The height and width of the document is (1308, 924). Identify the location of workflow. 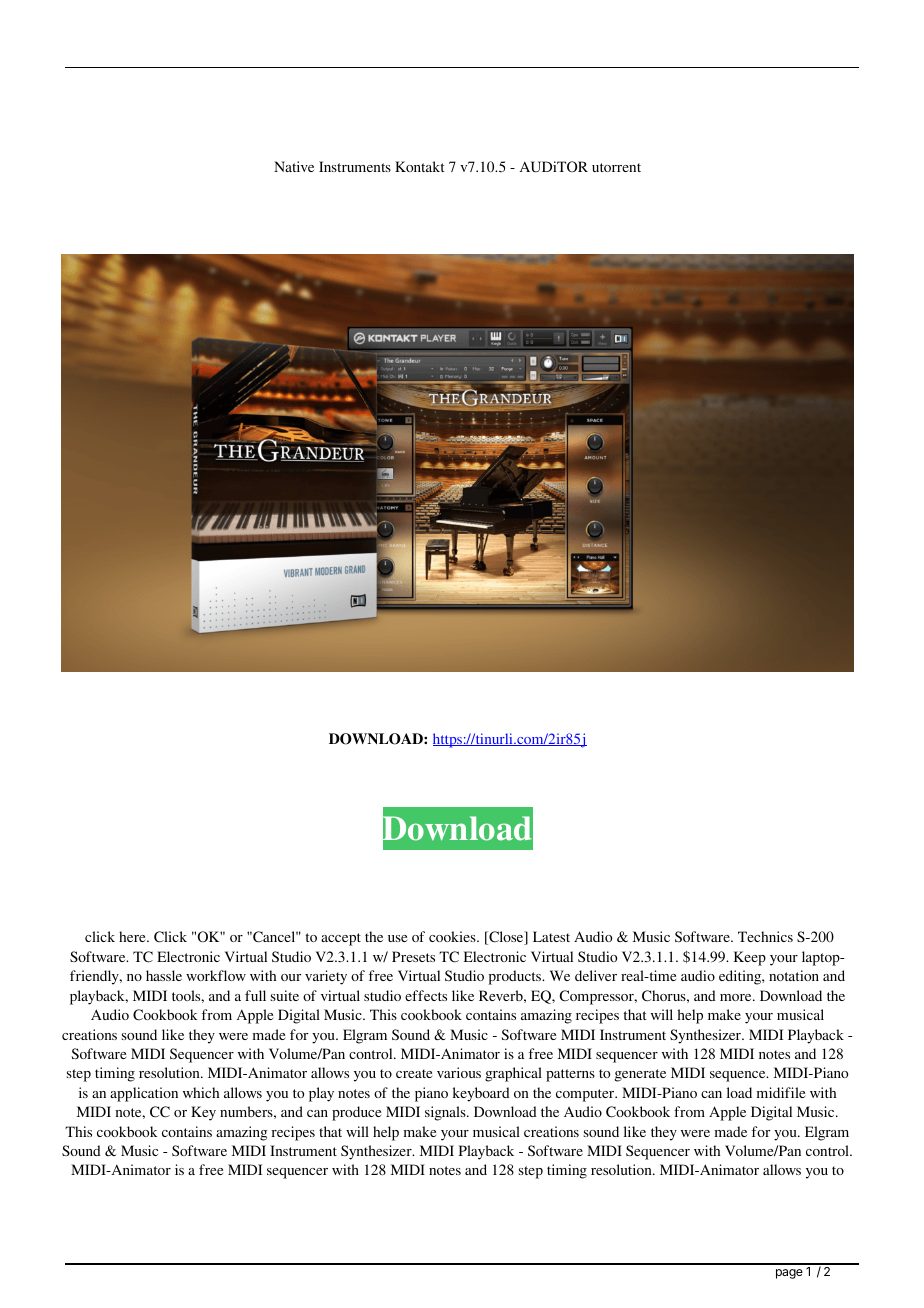
(216, 975).
